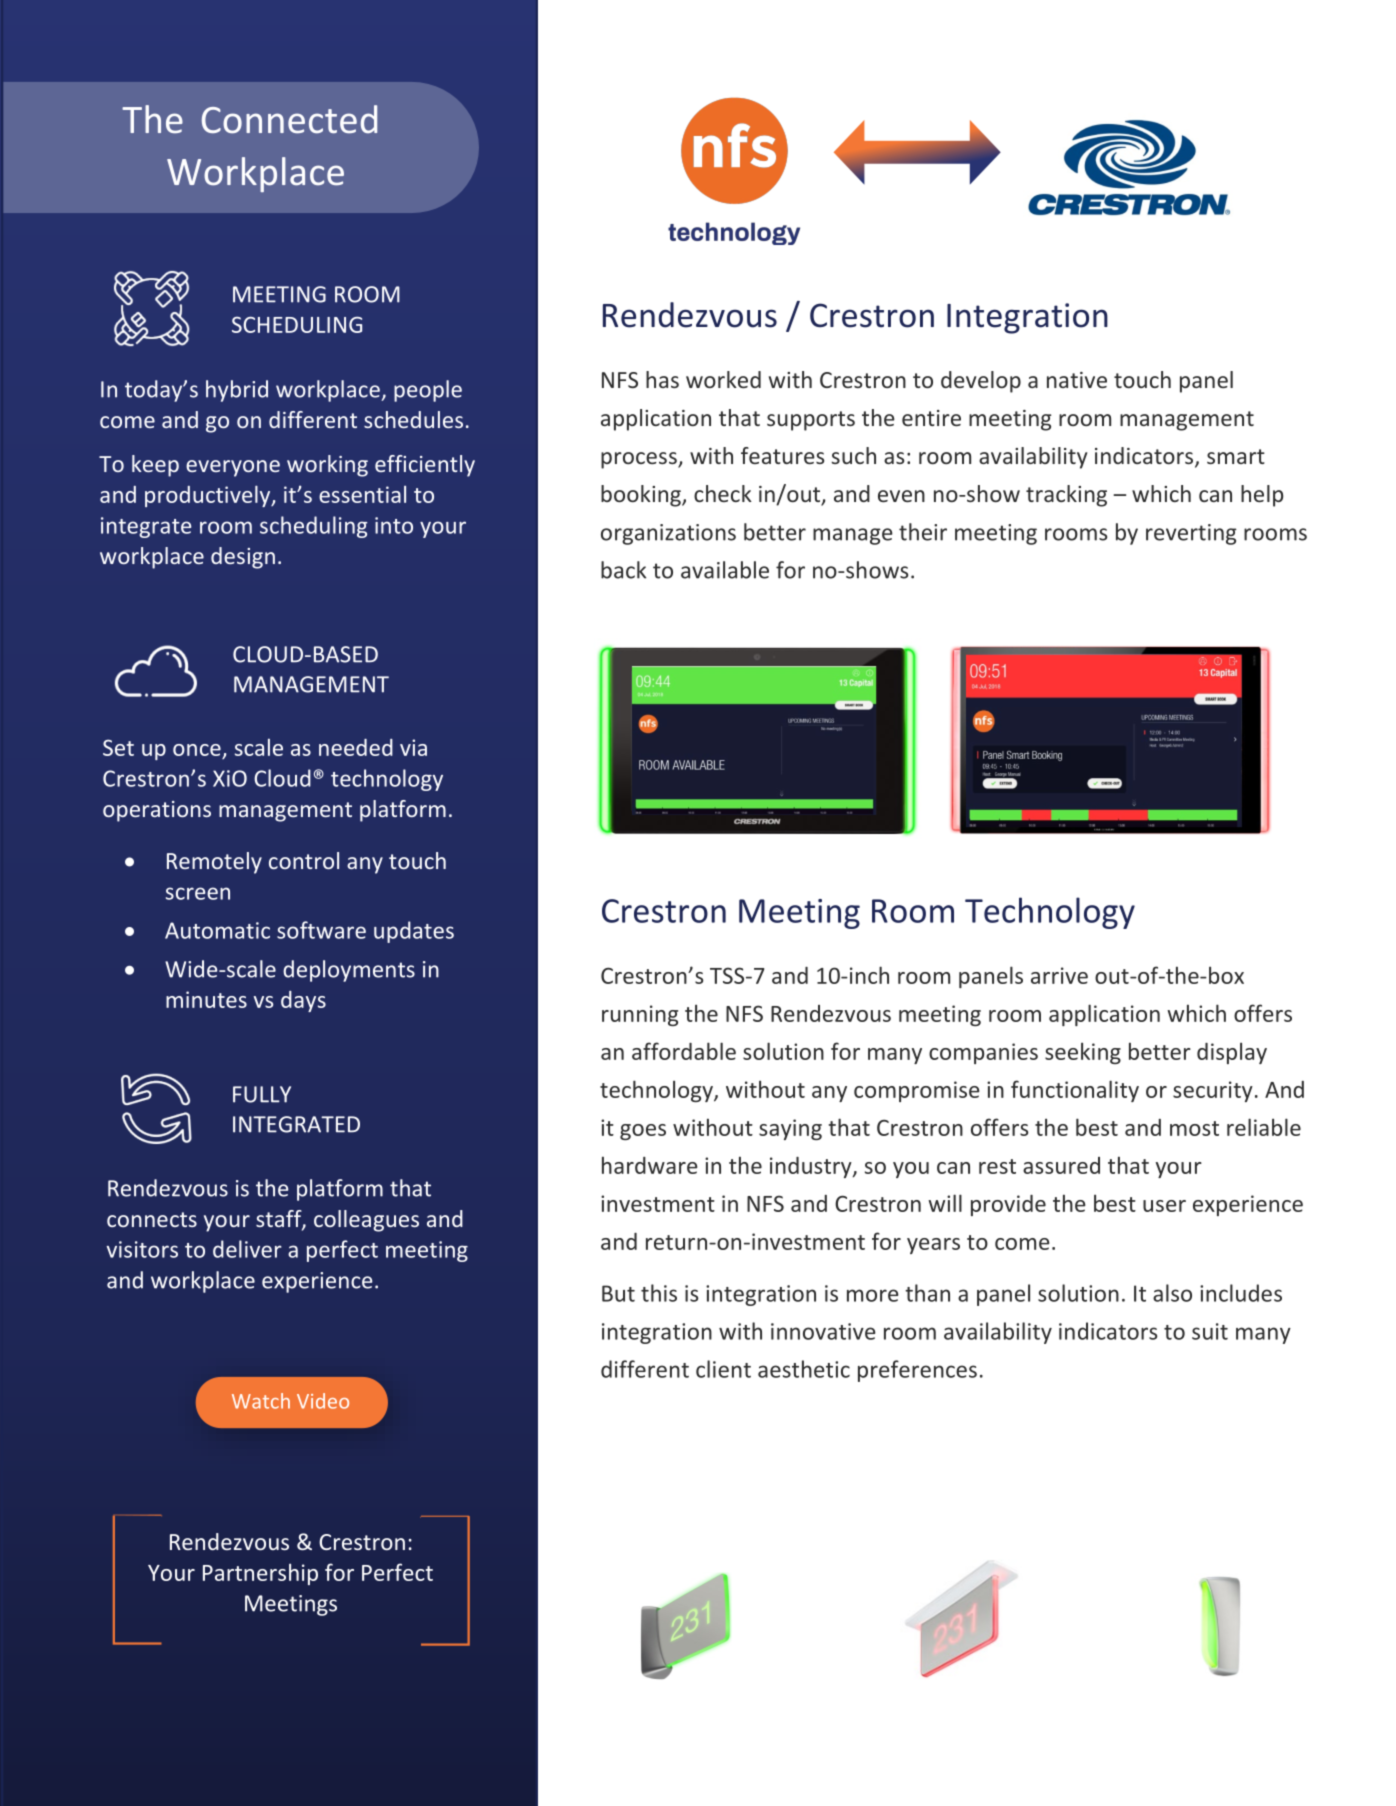 This screenshot has height=1806, width=1396. What do you see at coordinates (289, 119) in the screenshot?
I see `Connected` at bounding box center [289, 119].
